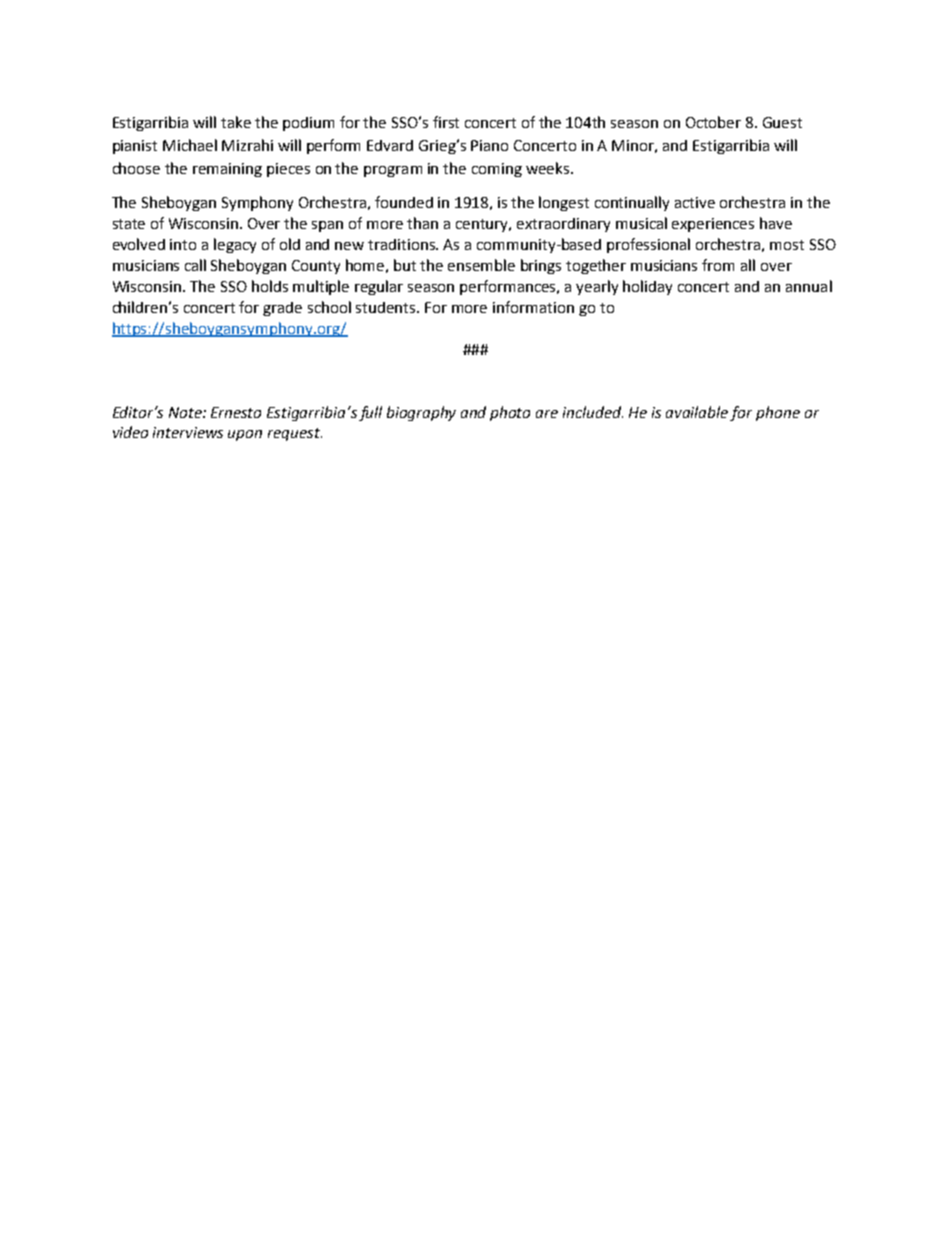  I want to click on grade, so click(282, 309).
